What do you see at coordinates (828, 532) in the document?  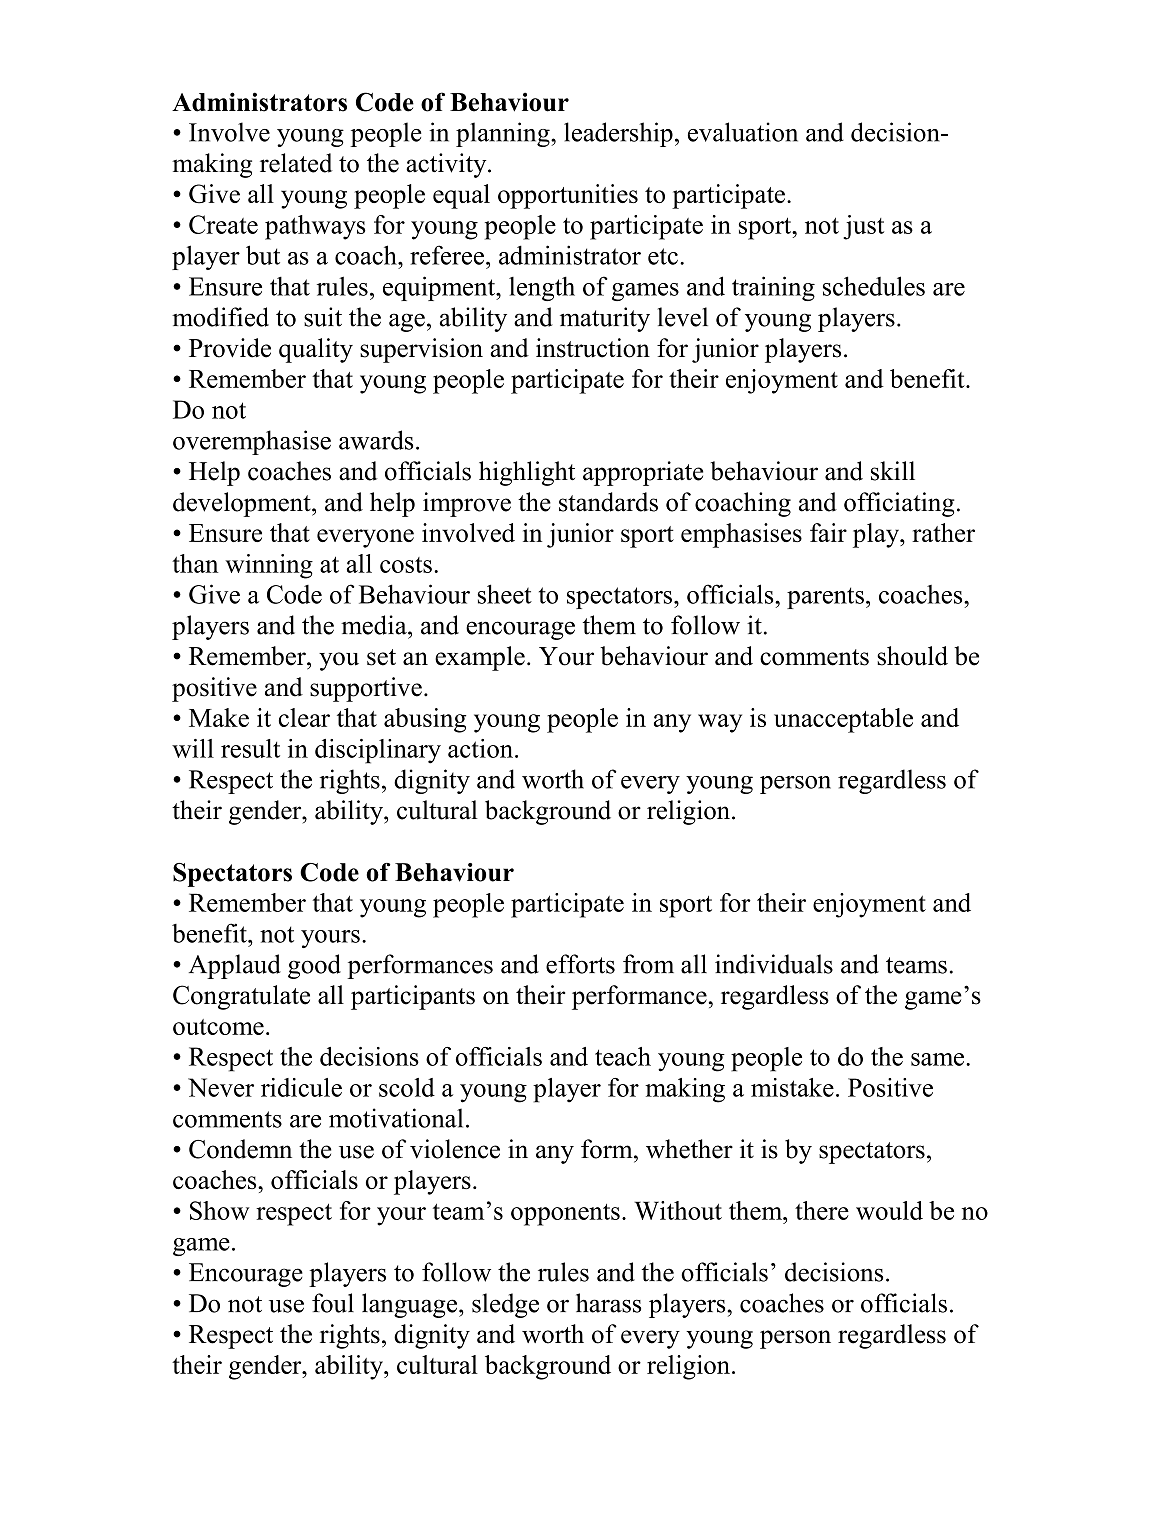 I see `fair` at bounding box center [828, 532].
